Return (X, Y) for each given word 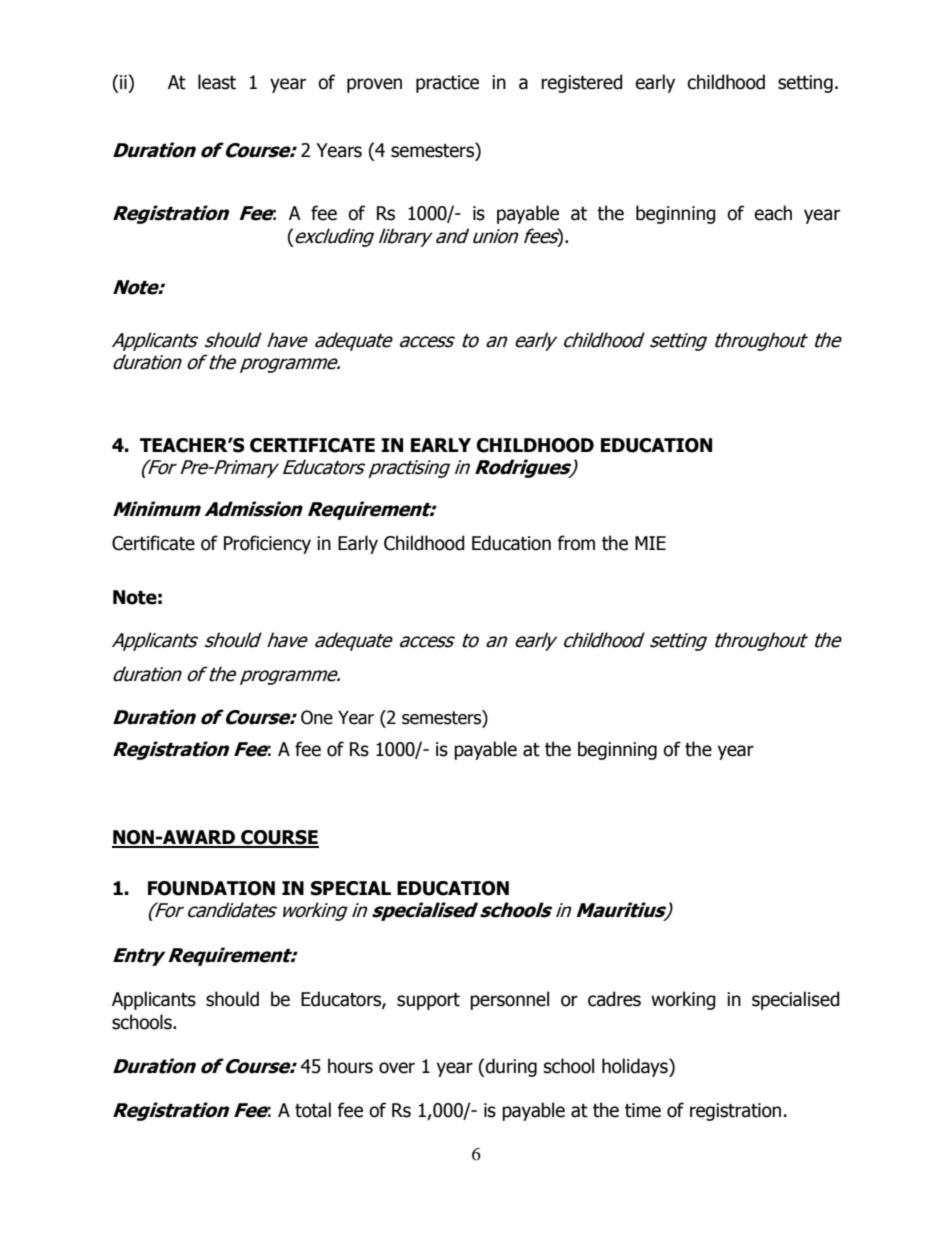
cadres (614, 999)
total (313, 1110)
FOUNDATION (211, 888)
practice (447, 84)
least (217, 82)
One (317, 717)
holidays (636, 1067)
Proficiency (267, 544)
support (428, 1001)
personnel (509, 1000)
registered (582, 83)
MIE (650, 543)
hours (350, 1066)
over (397, 1068)
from (576, 543)
